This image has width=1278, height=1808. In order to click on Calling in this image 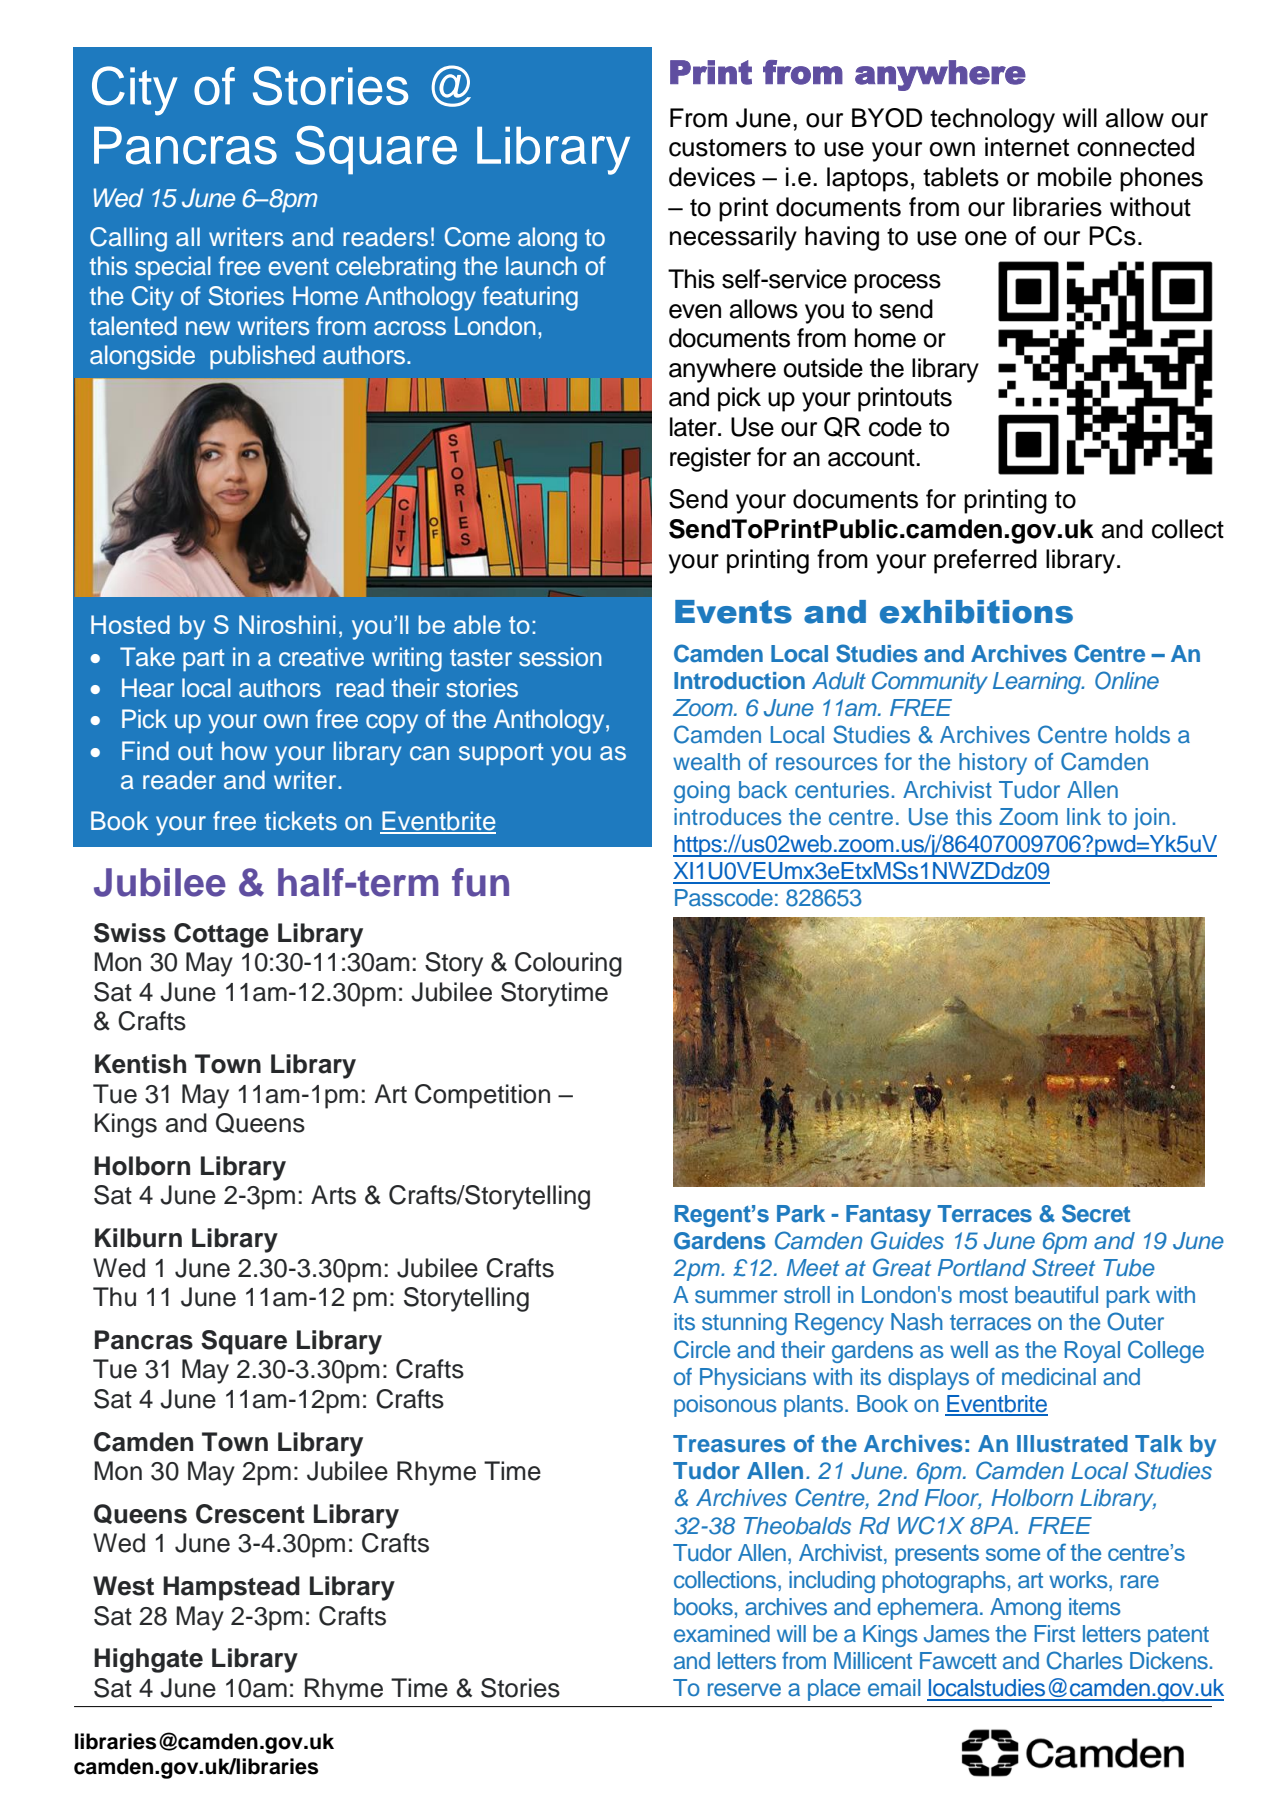, I will do `click(128, 239)`.
